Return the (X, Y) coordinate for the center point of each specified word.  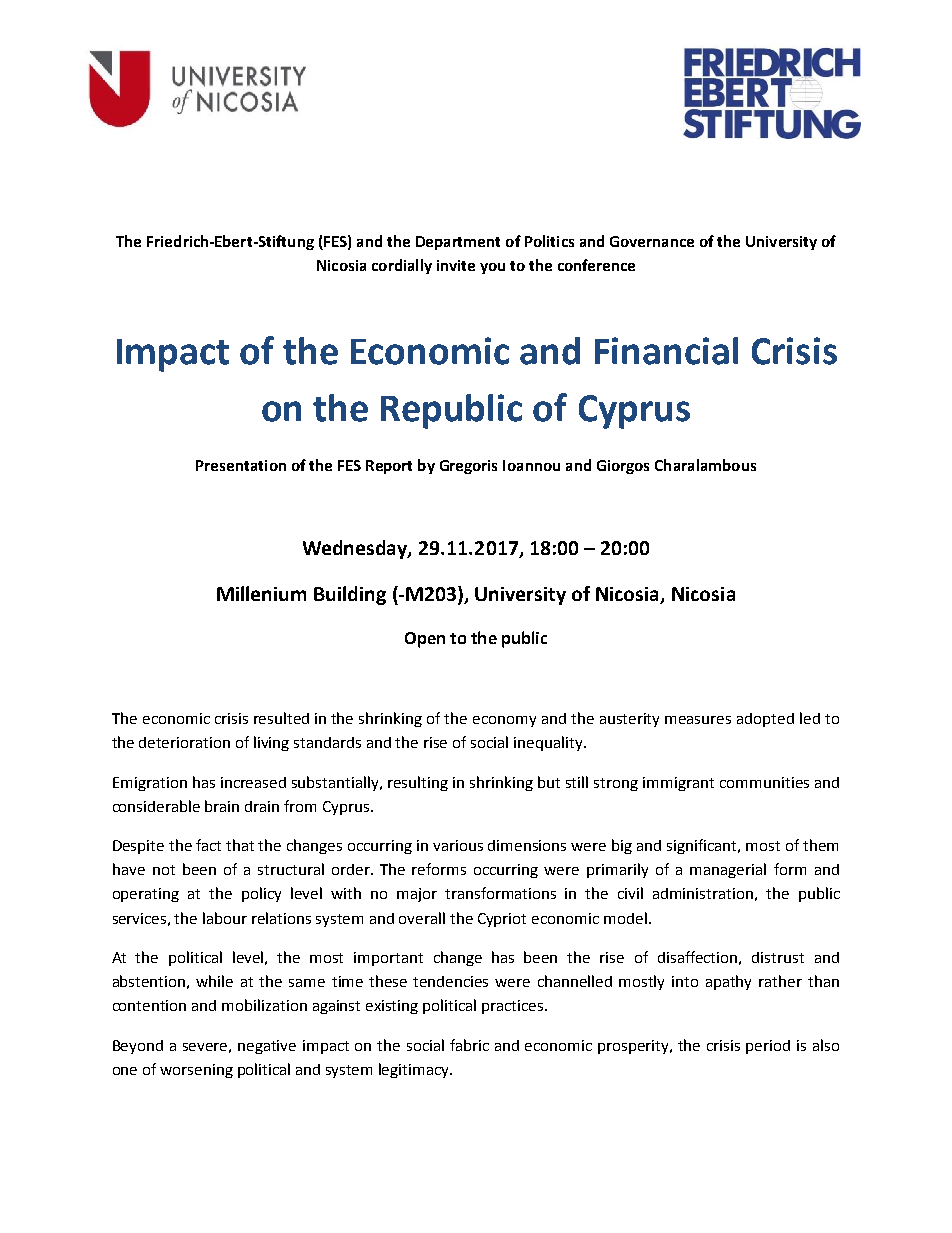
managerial (728, 870)
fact (208, 845)
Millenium (261, 593)
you (492, 268)
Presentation (241, 465)
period (768, 1047)
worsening (196, 1071)
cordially (402, 266)
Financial (666, 351)
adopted (765, 720)
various (458, 845)
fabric (469, 1045)
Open (425, 640)
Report (389, 467)
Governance (652, 241)
